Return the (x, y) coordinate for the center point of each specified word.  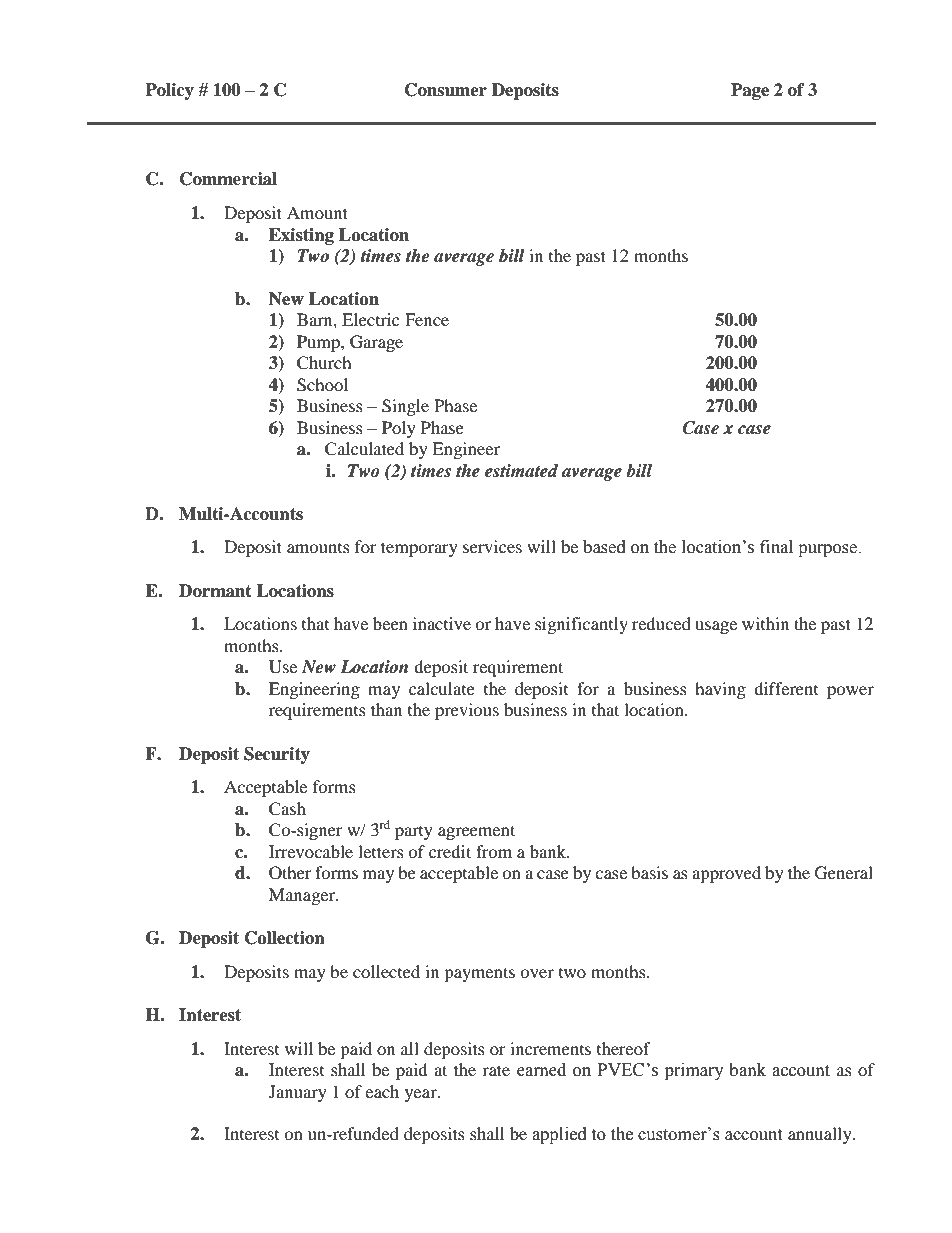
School (322, 385)
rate (496, 1070)
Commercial (228, 179)
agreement (476, 832)
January (298, 1093)
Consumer (446, 90)
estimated (521, 471)
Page (750, 91)
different (786, 688)
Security (277, 755)
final (776, 547)
